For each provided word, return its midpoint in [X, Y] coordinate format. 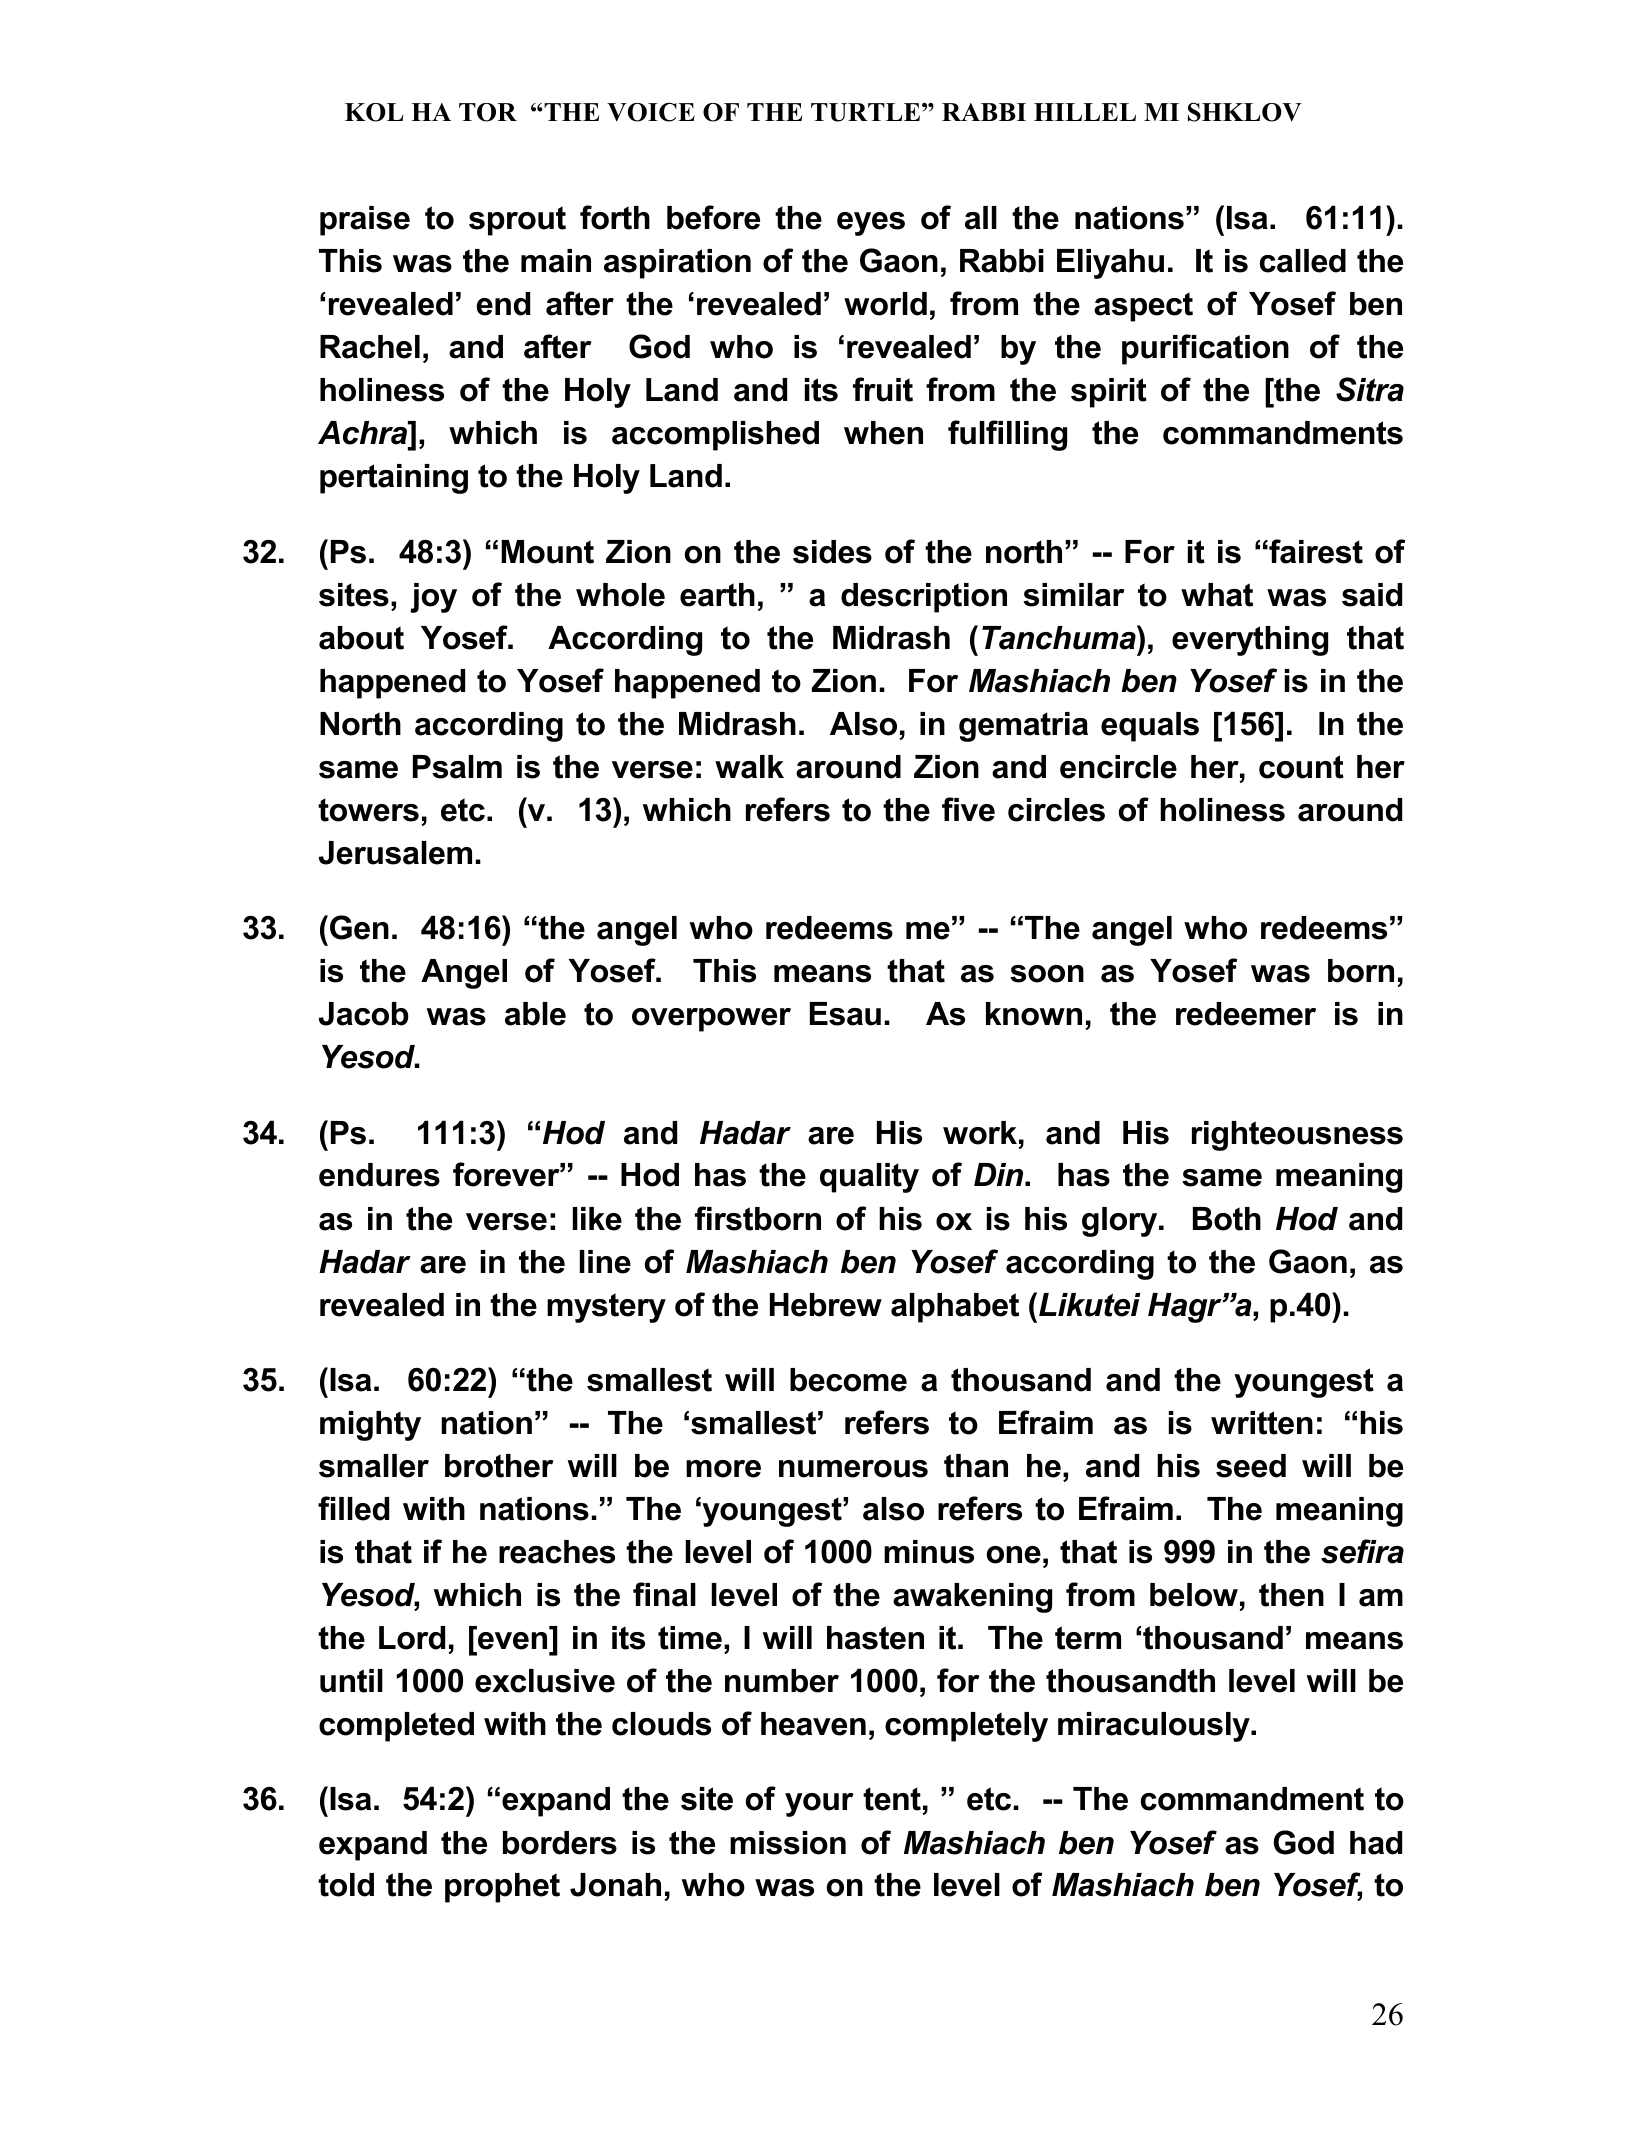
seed [1251, 1466]
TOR [488, 112]
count [1301, 767]
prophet [502, 1888]
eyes [871, 224]
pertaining [394, 479]
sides [832, 552]
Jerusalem [395, 853]
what [1217, 595]
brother [499, 1466]
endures [379, 1175]
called [1303, 261]
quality [869, 1178]
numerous [853, 1469]
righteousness [1297, 1136]
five [968, 809]
